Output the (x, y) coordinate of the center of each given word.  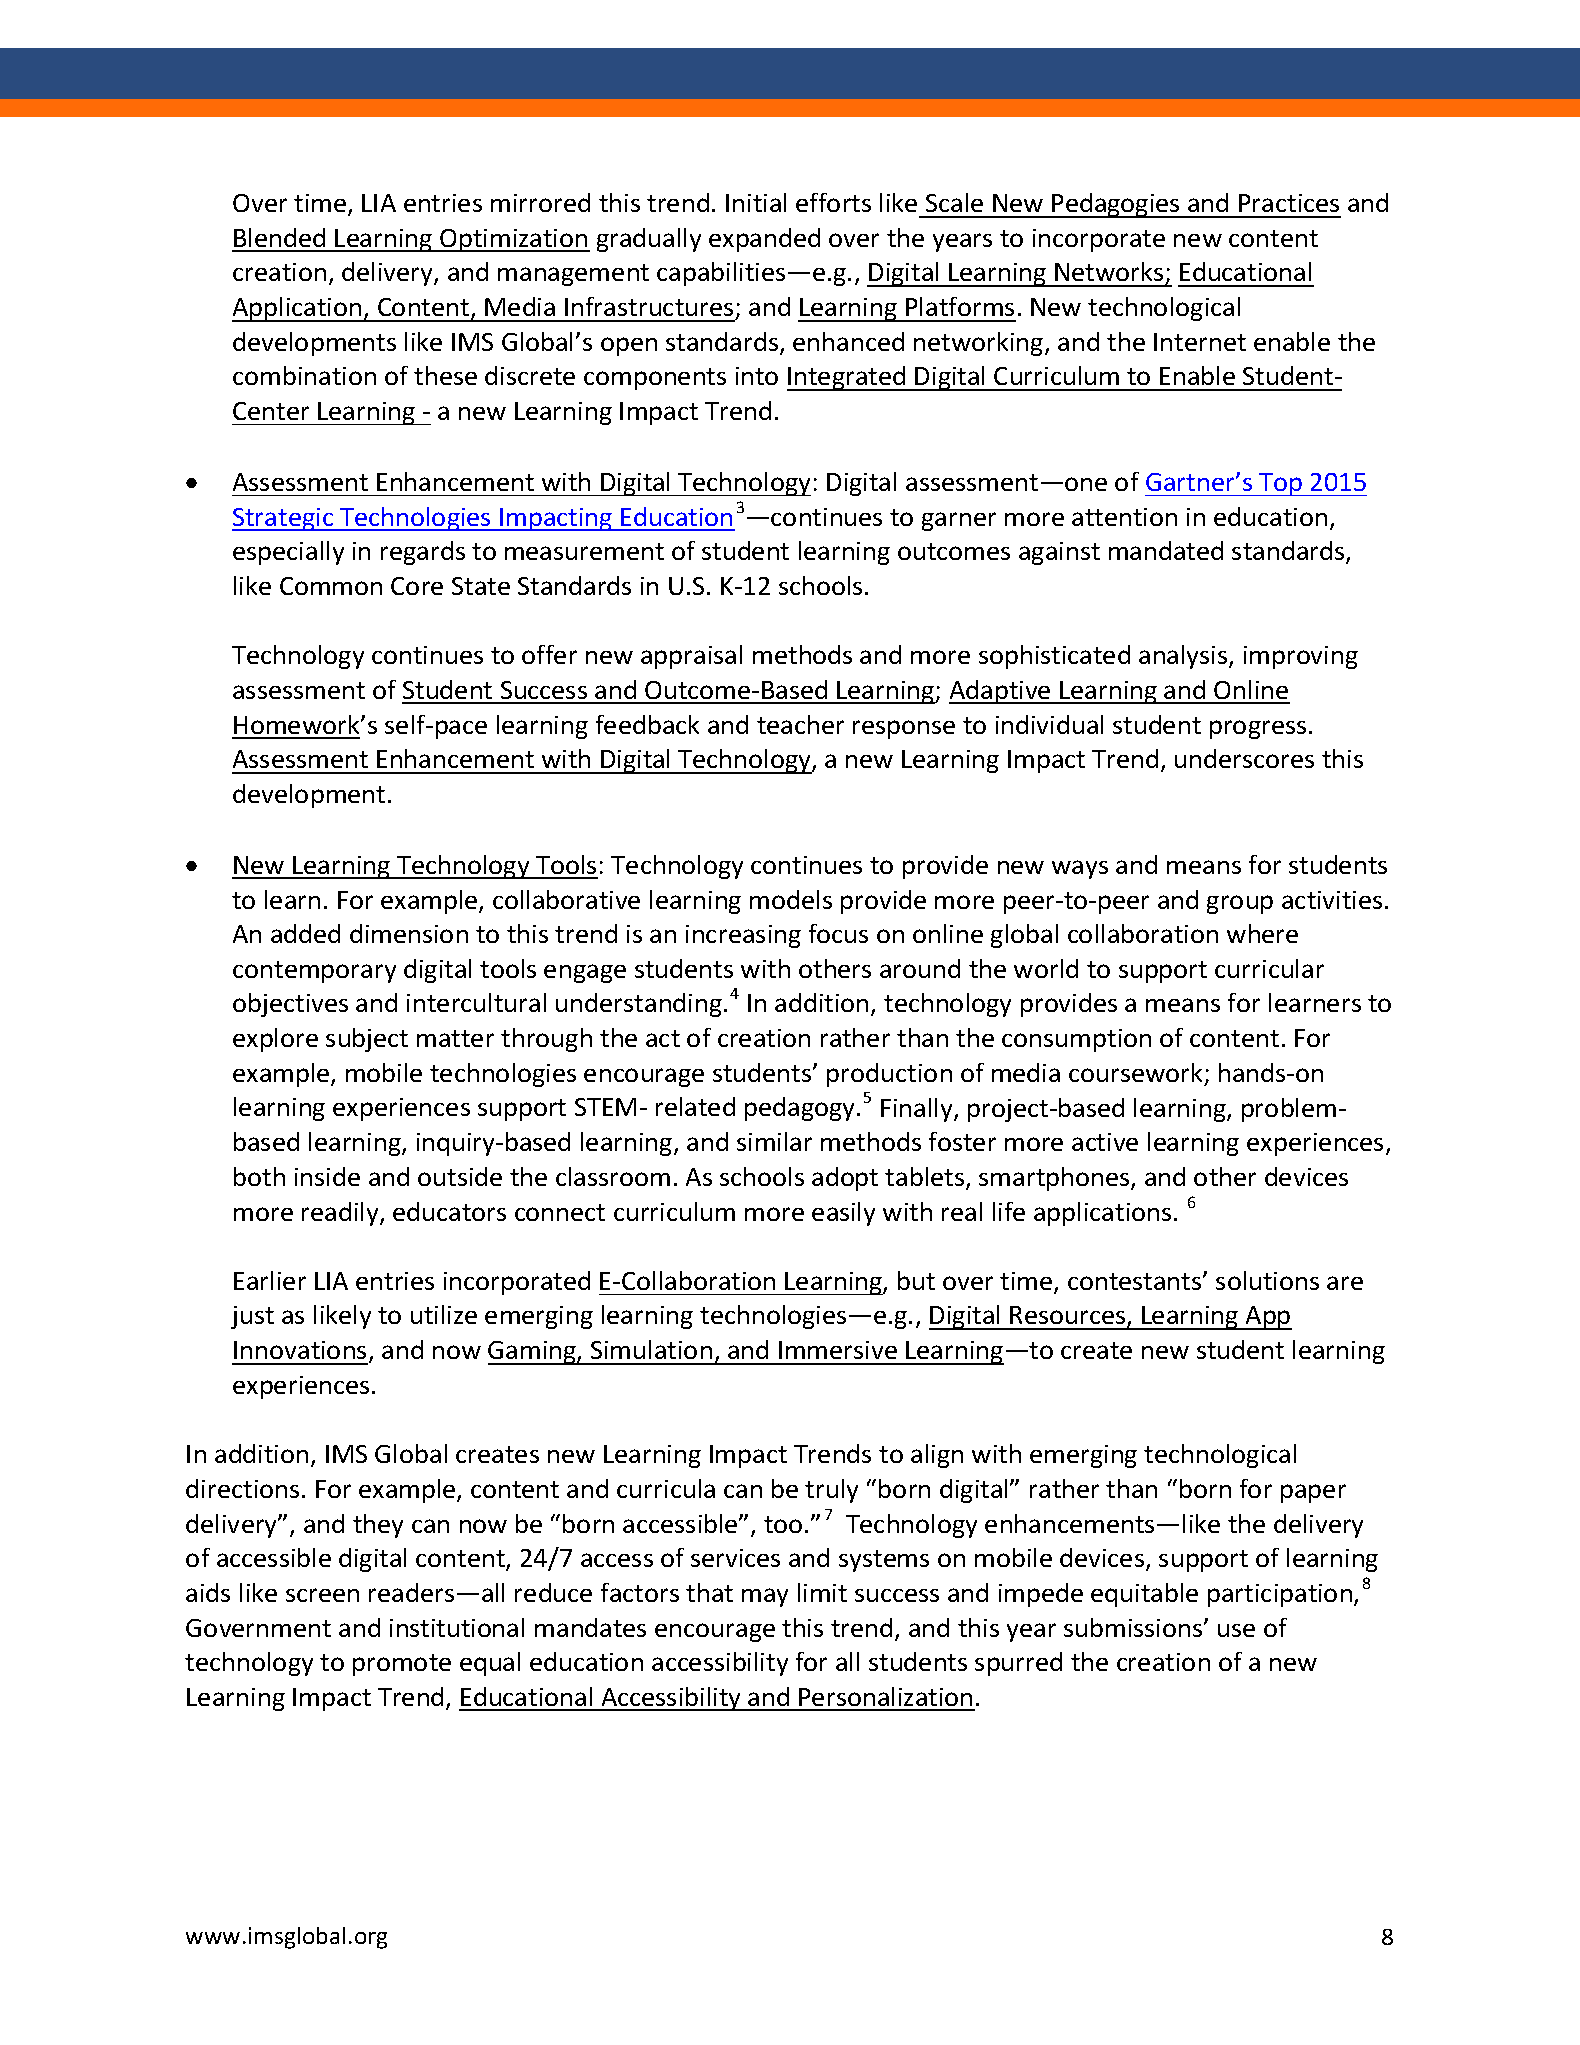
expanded (764, 240)
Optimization (514, 240)
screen (322, 1595)
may (765, 1597)
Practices (1289, 203)
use (1236, 1630)
